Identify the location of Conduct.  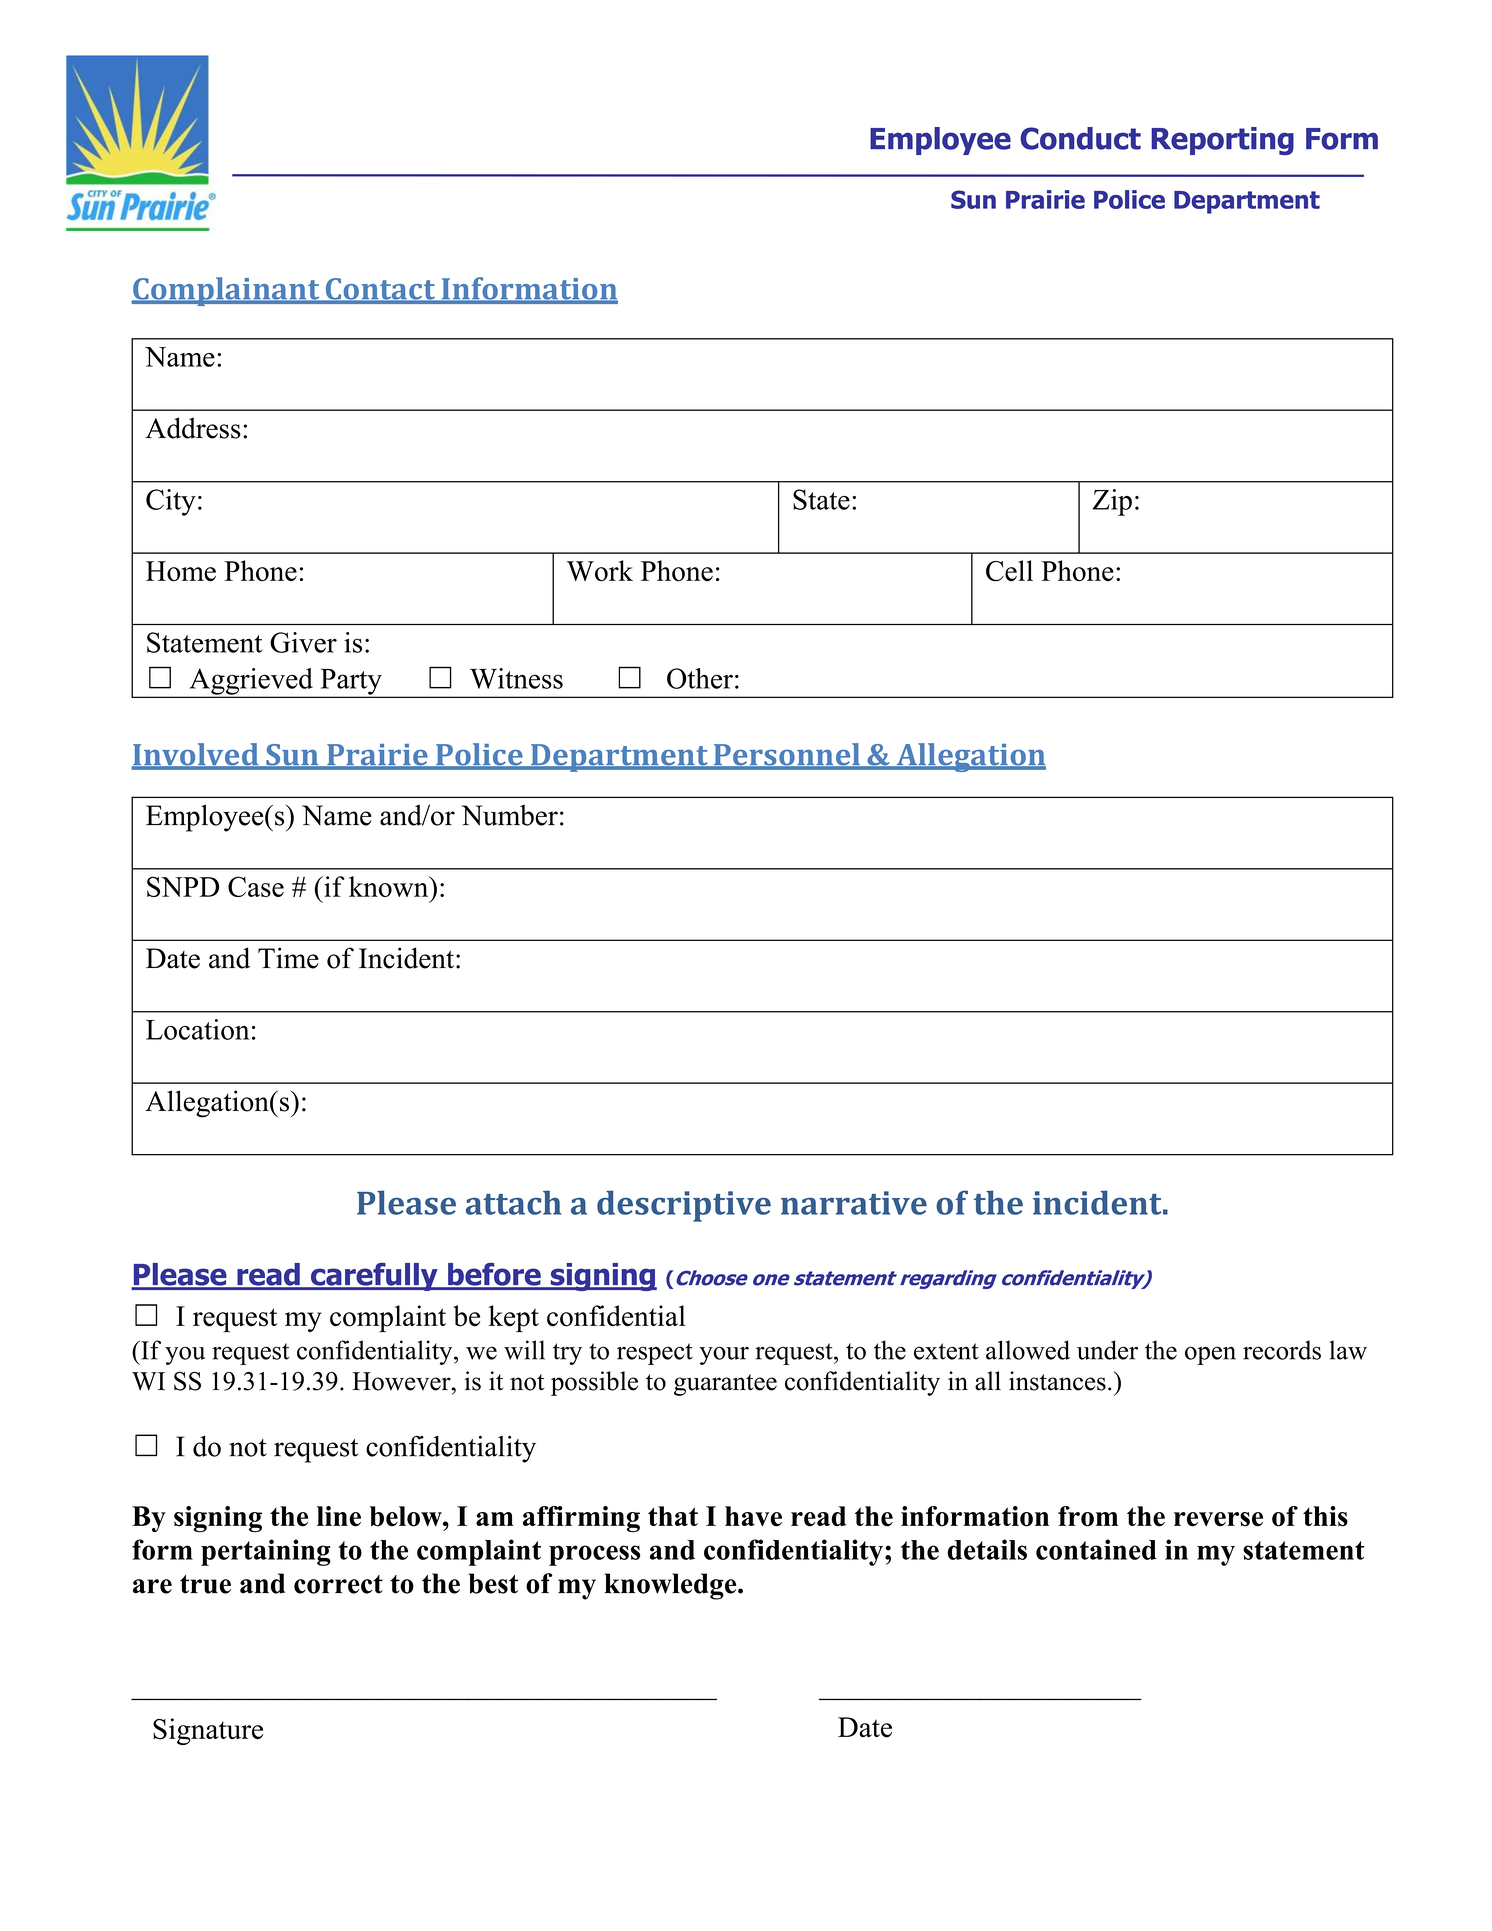
(1080, 138).
